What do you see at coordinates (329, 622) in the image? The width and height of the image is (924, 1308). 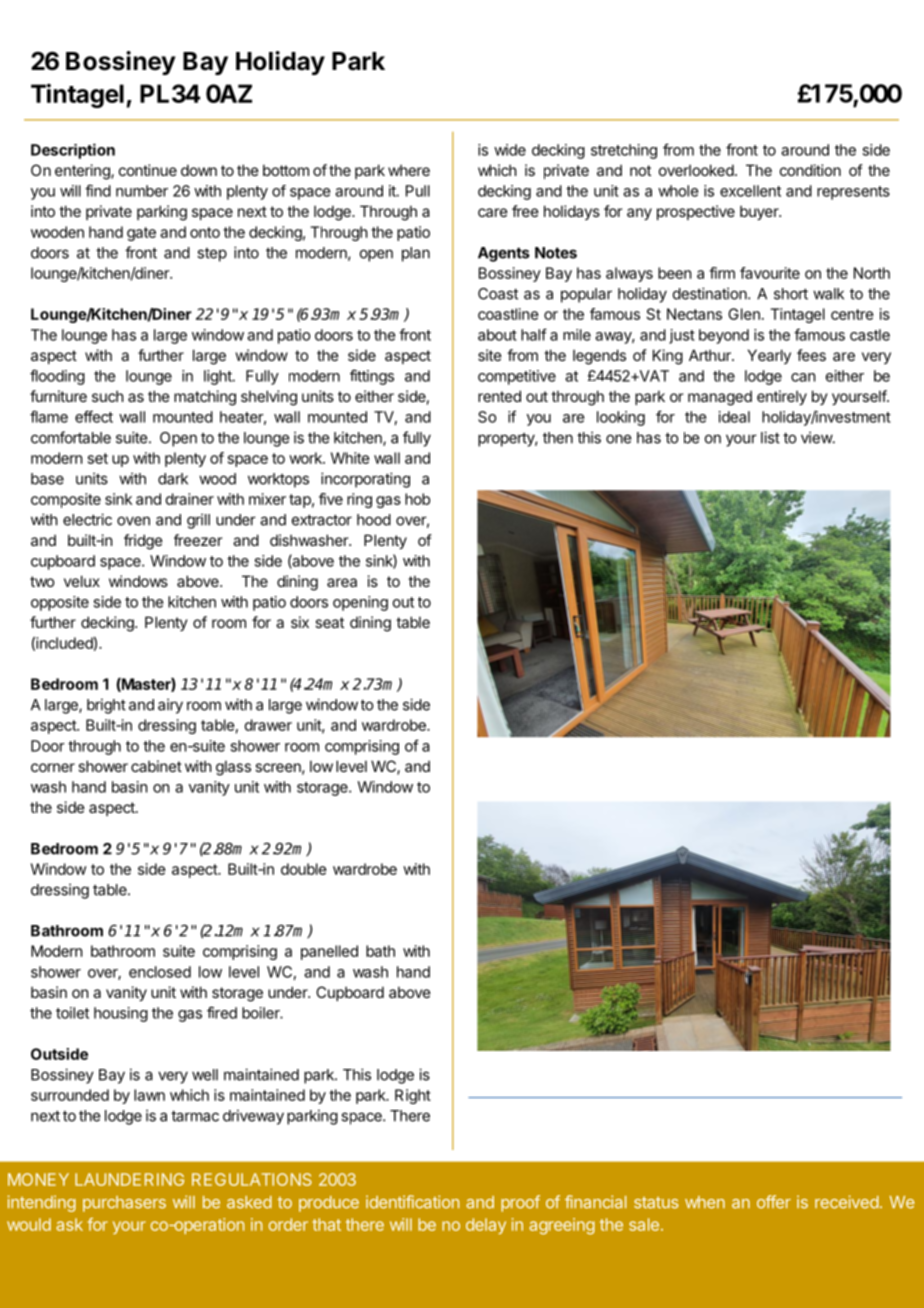 I see `seat` at bounding box center [329, 622].
